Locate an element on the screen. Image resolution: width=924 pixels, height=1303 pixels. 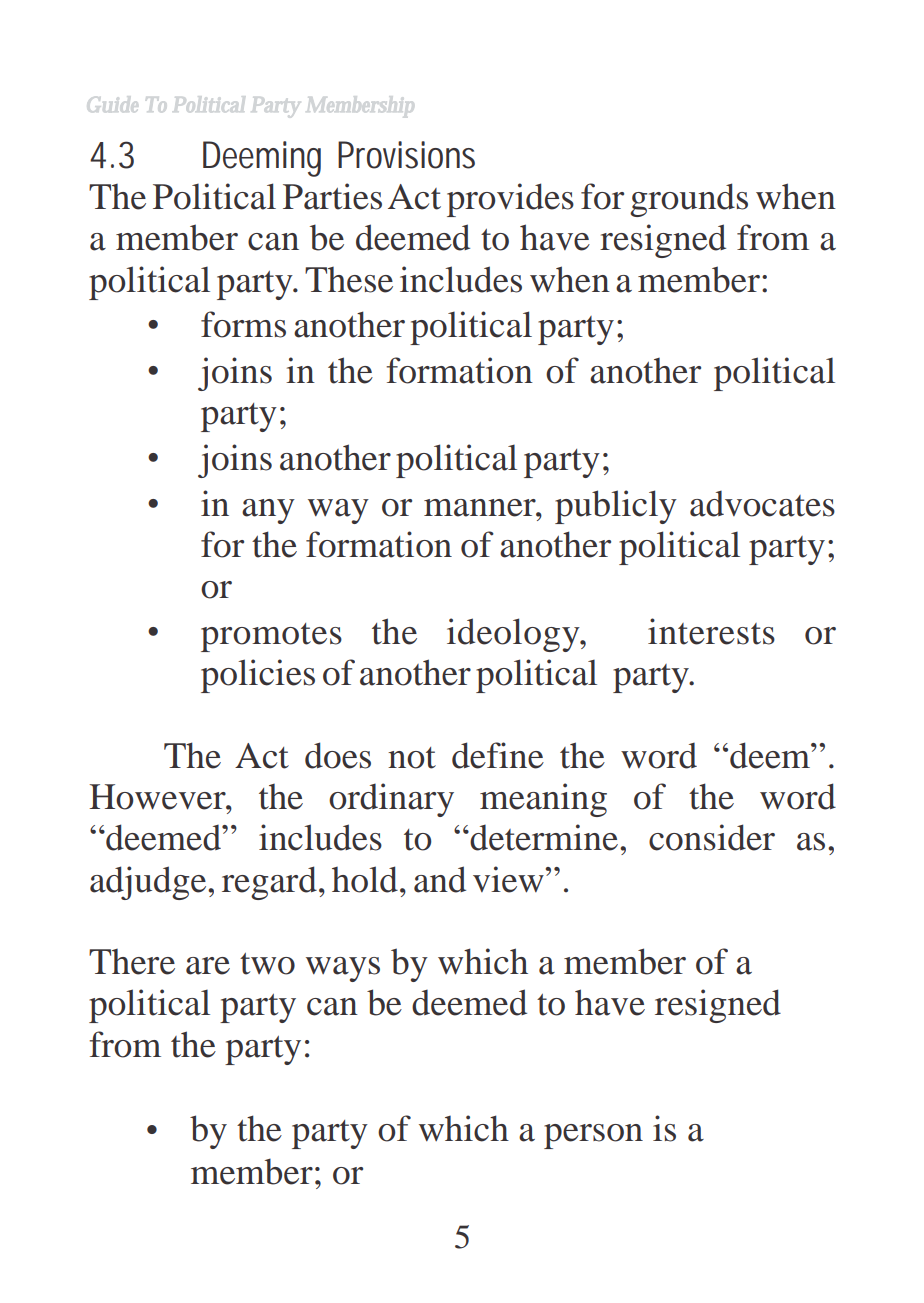
provides is located at coordinates (510, 200).
